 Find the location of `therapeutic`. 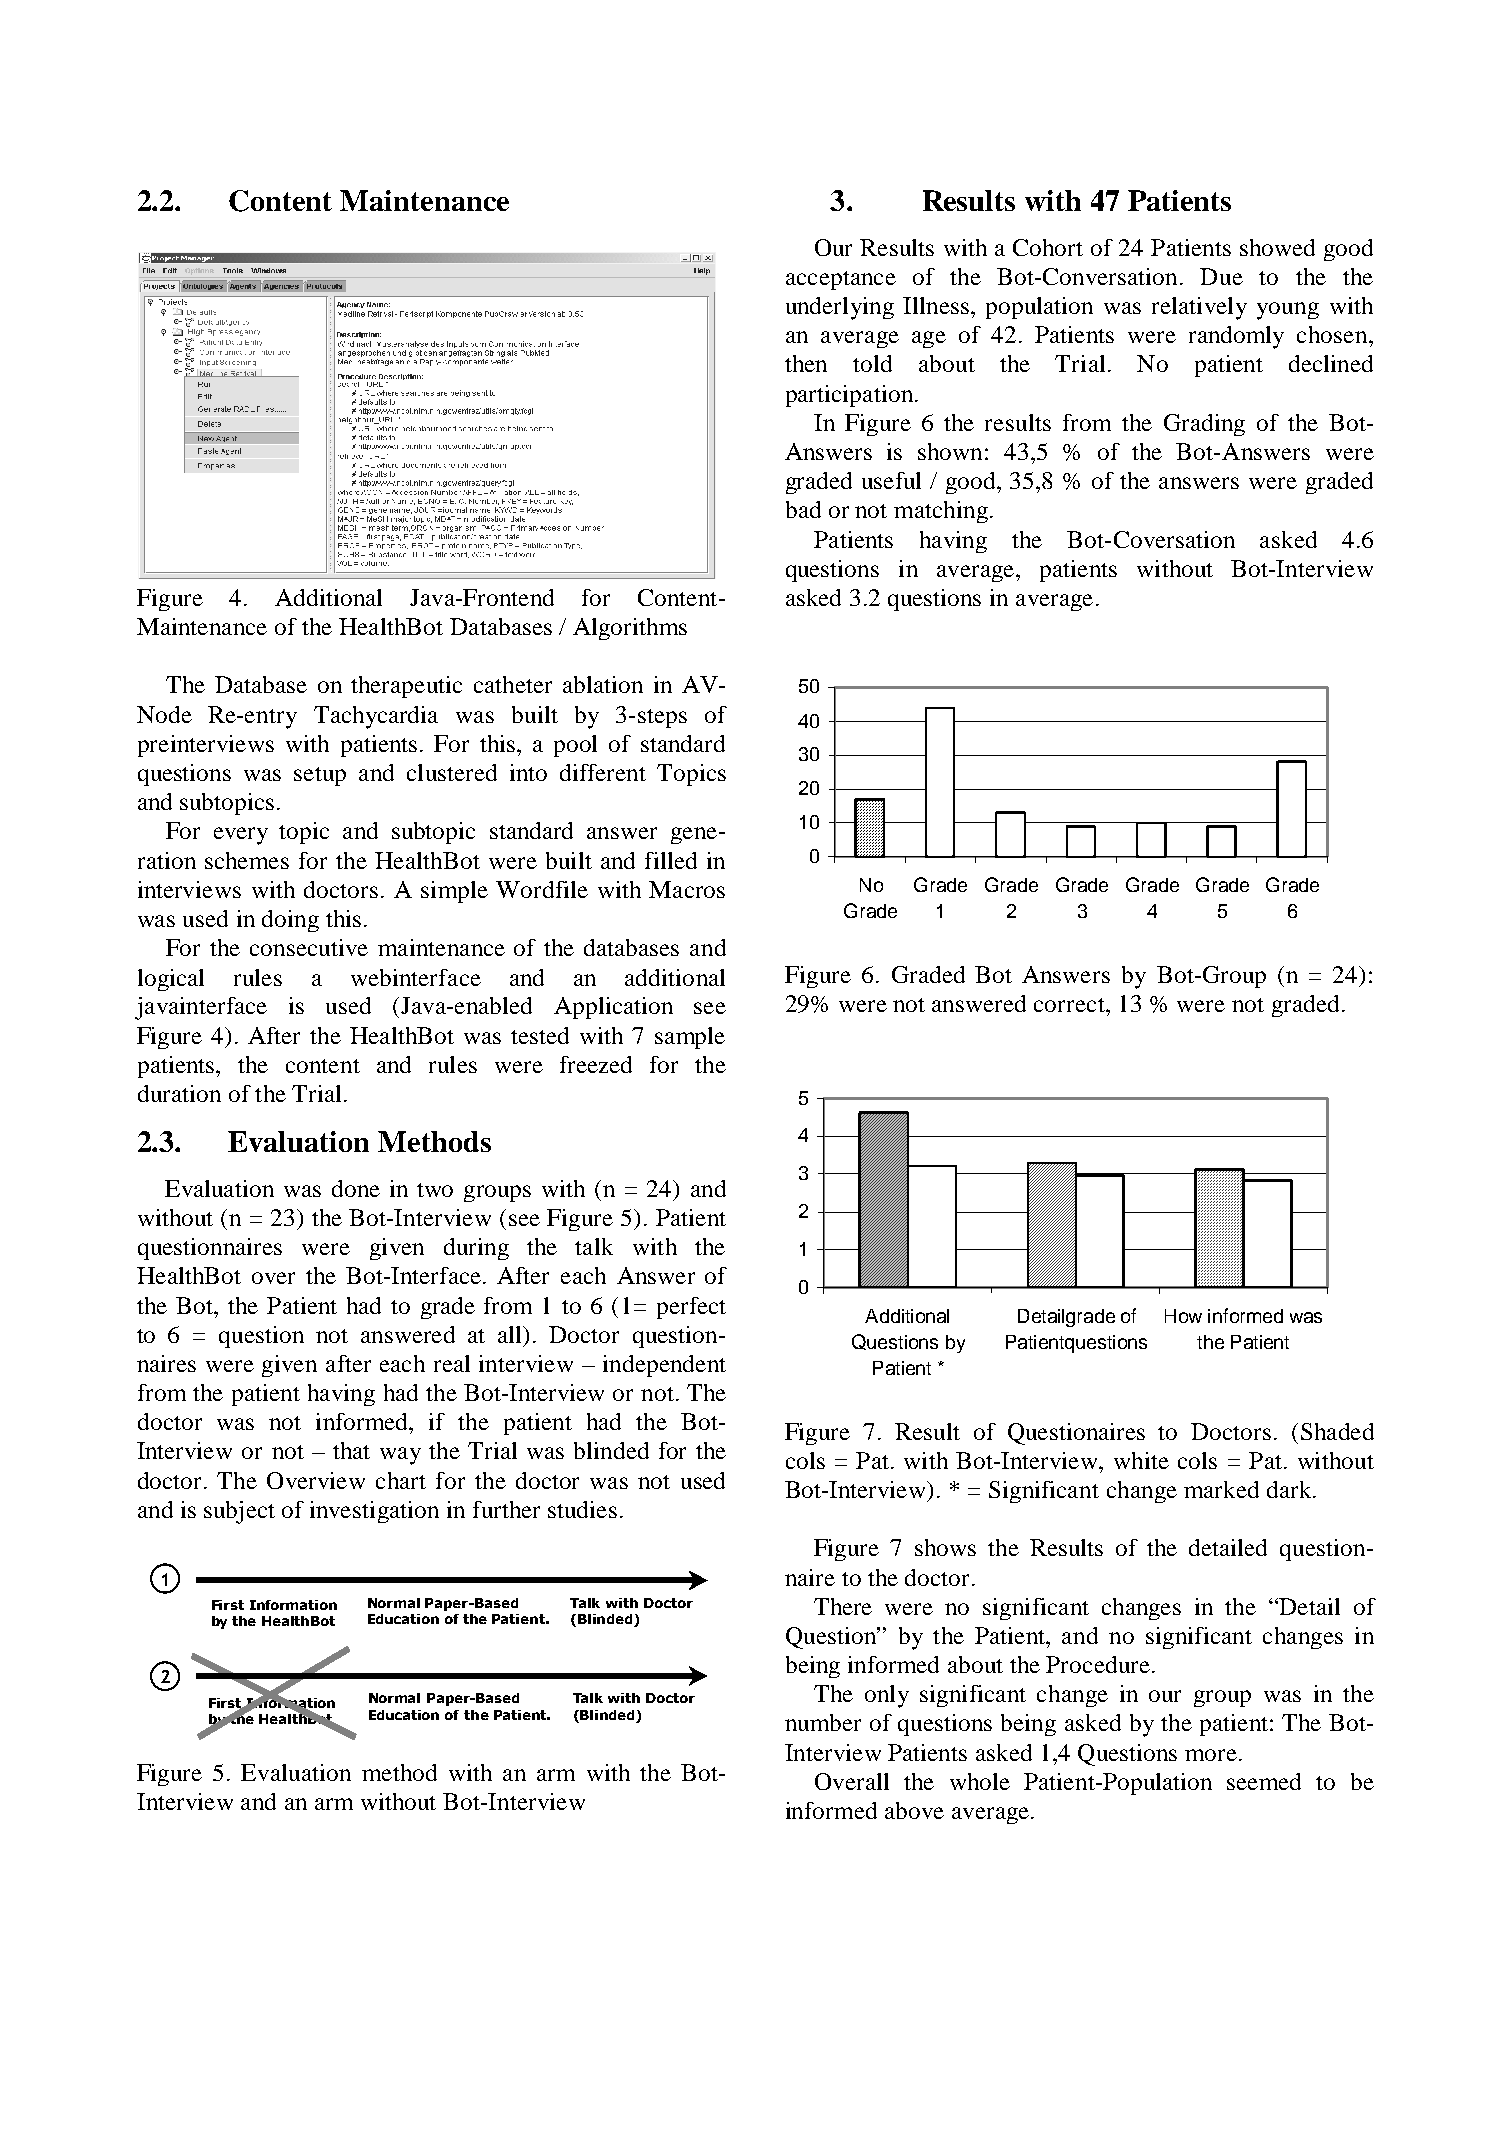

therapeutic is located at coordinates (406, 687).
